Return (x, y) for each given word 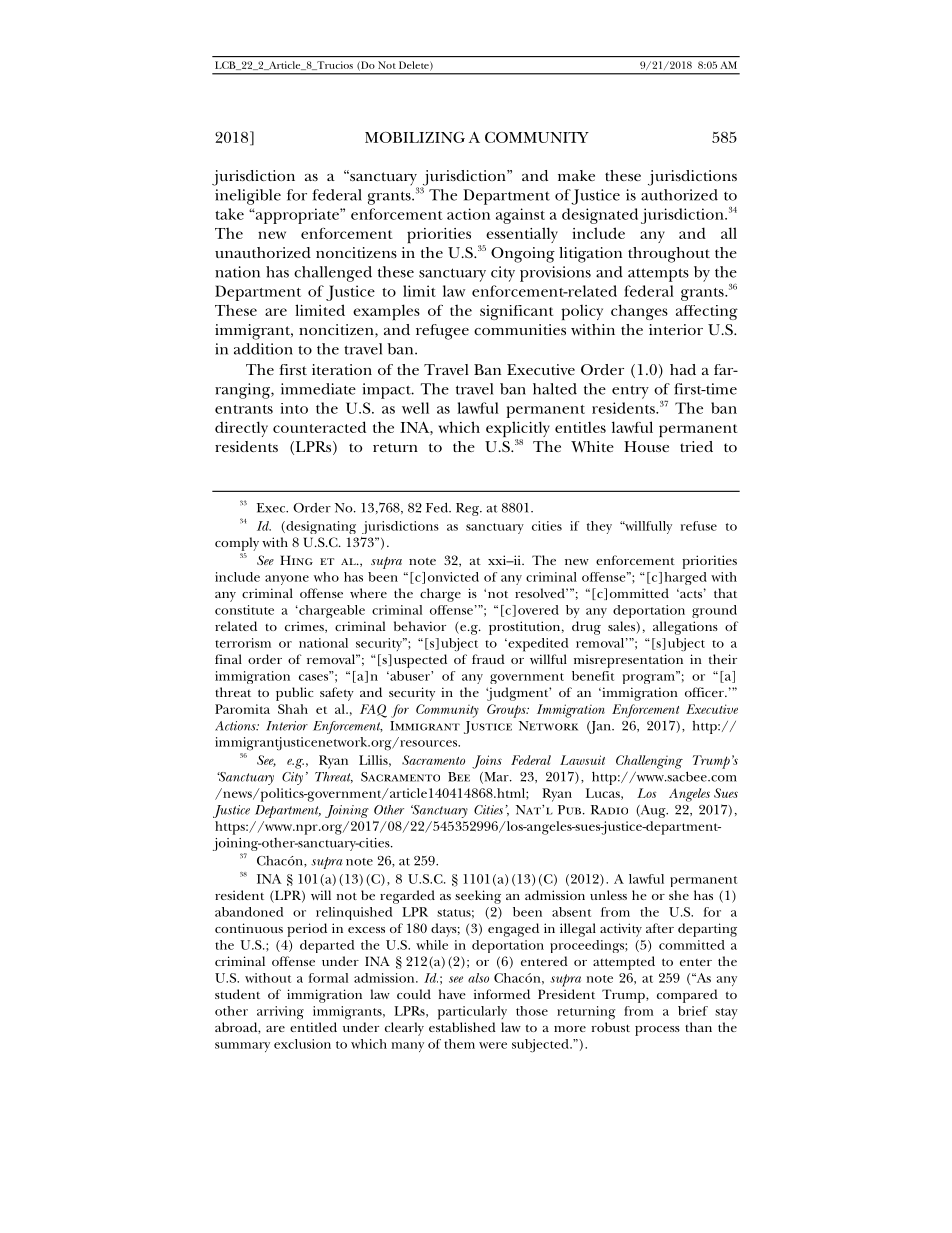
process (657, 1031)
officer (705, 692)
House (646, 446)
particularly (472, 1013)
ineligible (248, 197)
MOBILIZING (415, 137)
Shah (293, 709)
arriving (280, 1013)
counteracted (319, 427)
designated (600, 216)
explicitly (518, 430)
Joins (487, 762)
